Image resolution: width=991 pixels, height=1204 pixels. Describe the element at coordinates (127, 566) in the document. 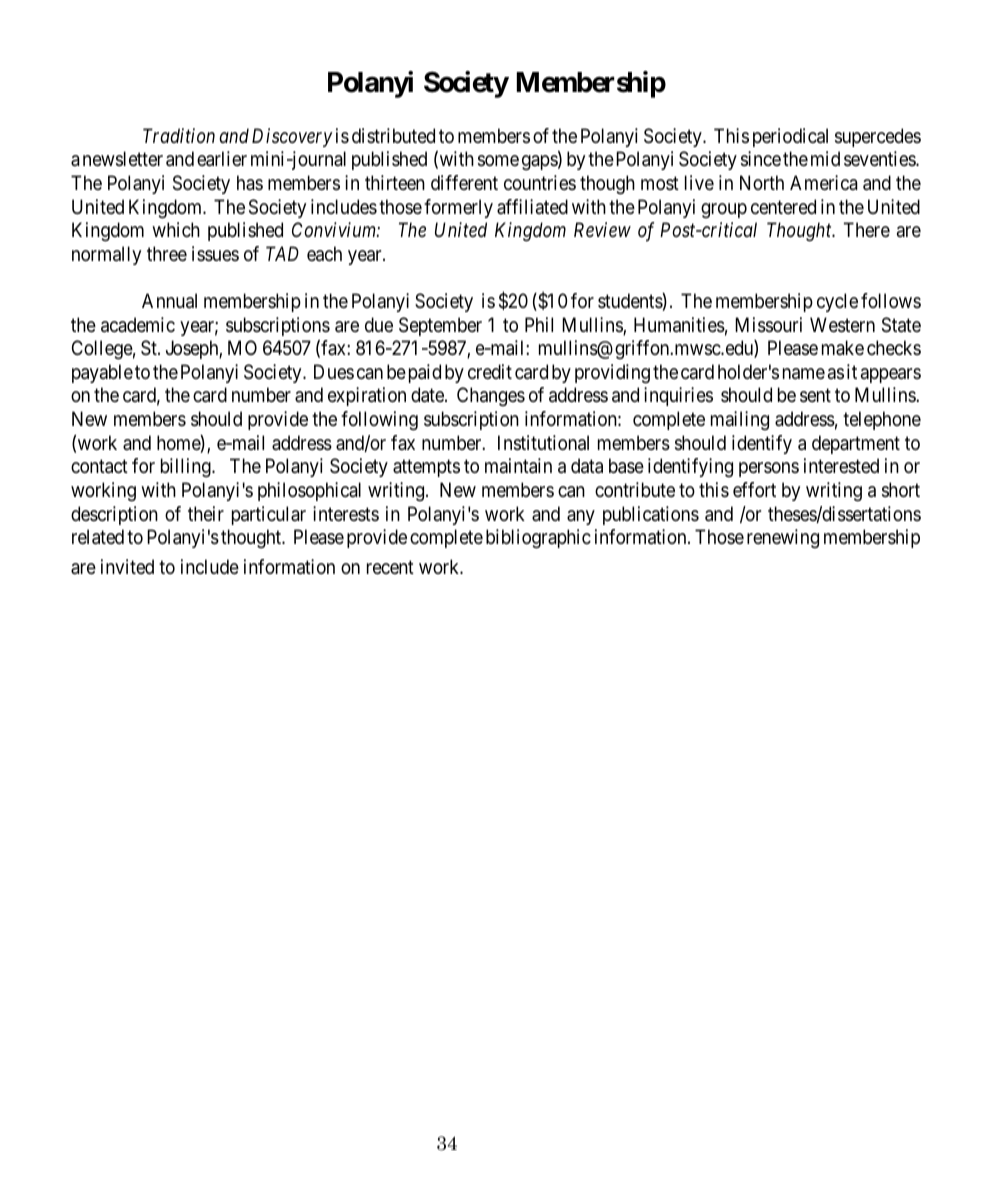

I see `invited` at that location.
